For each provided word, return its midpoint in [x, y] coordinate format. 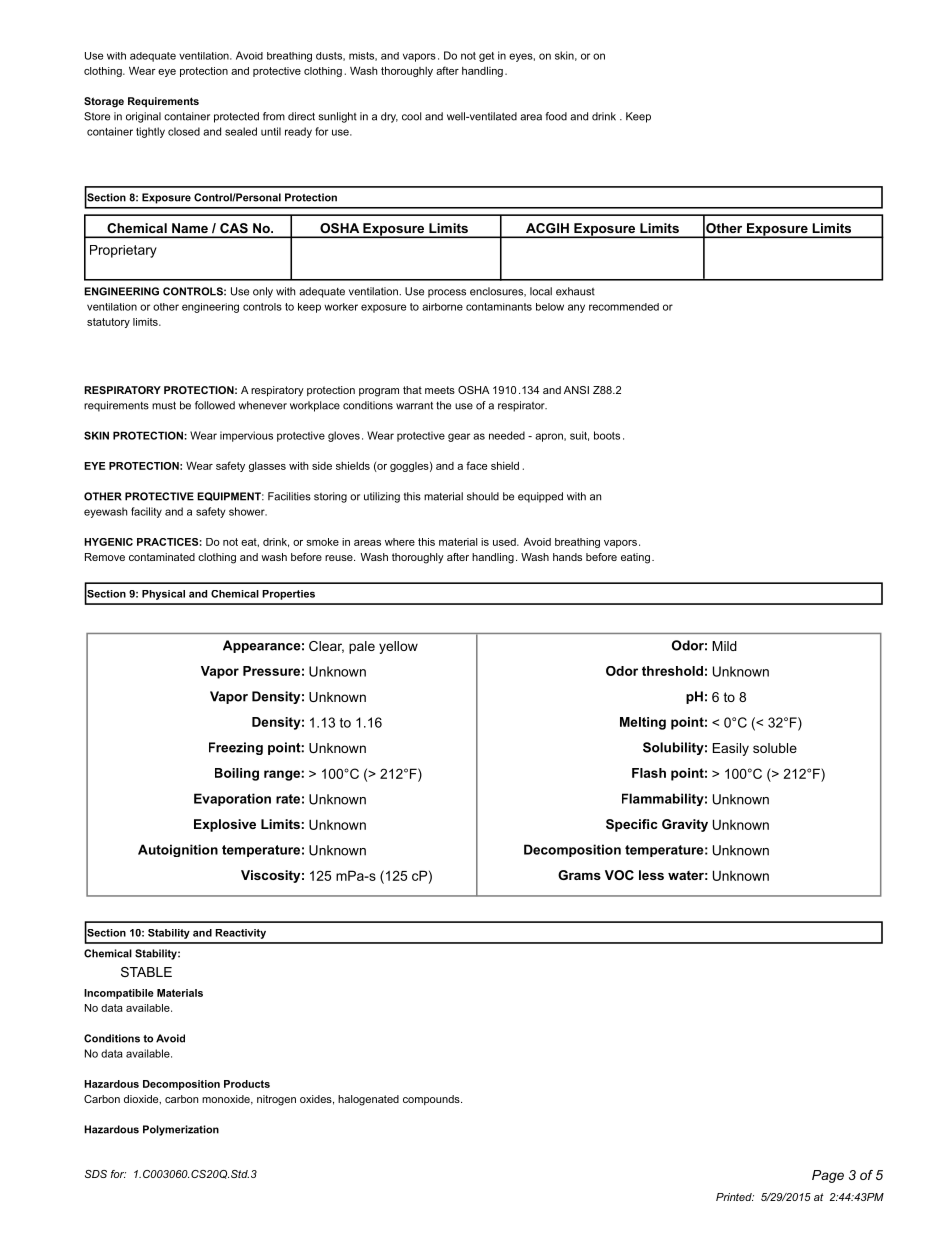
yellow [398, 647]
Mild [724, 646]
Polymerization [181, 1130]
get [486, 57]
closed [184, 131]
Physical [163, 595]
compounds [432, 1100]
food [556, 116]
